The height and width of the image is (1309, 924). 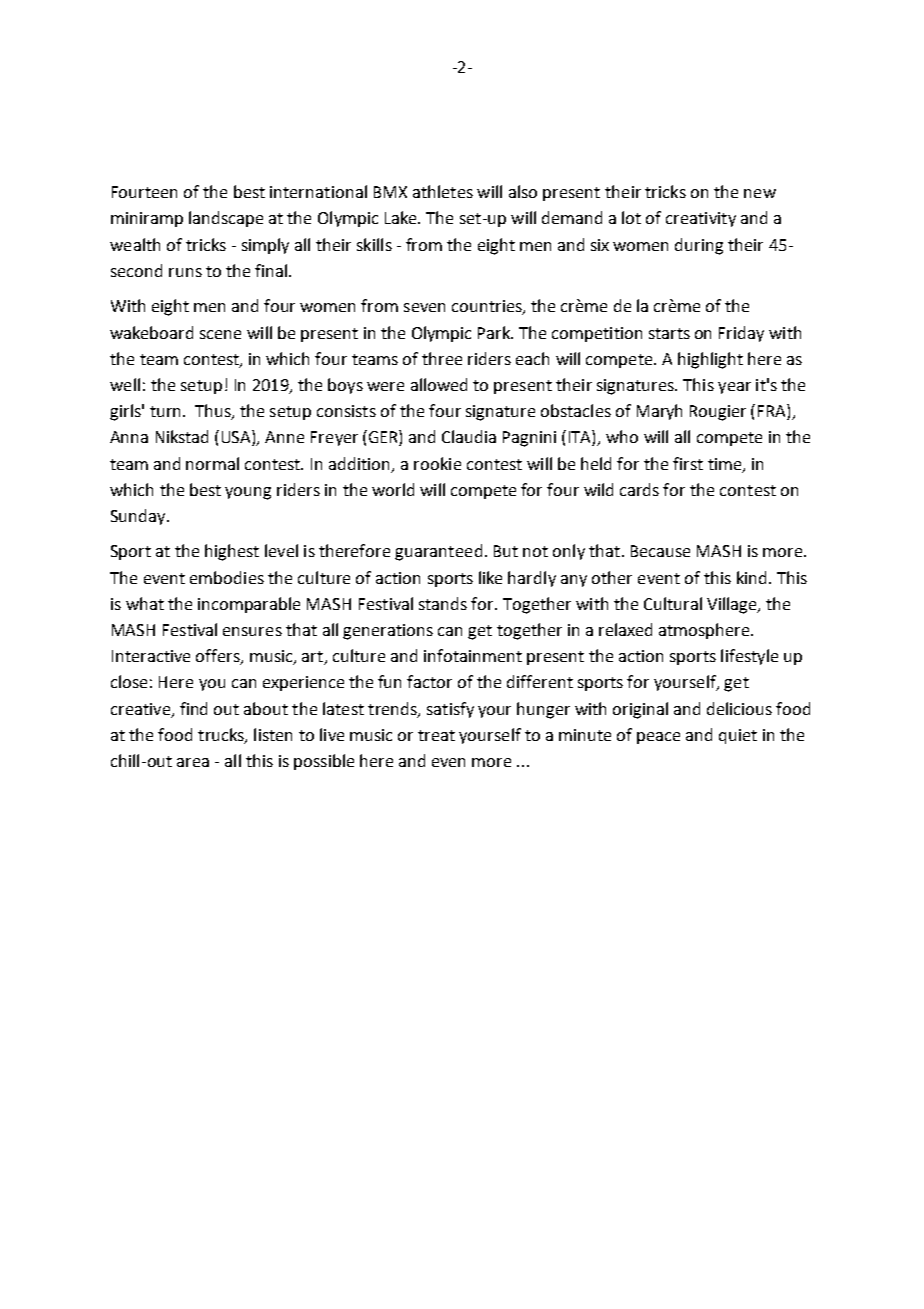 I want to click on creativity, so click(x=701, y=219).
